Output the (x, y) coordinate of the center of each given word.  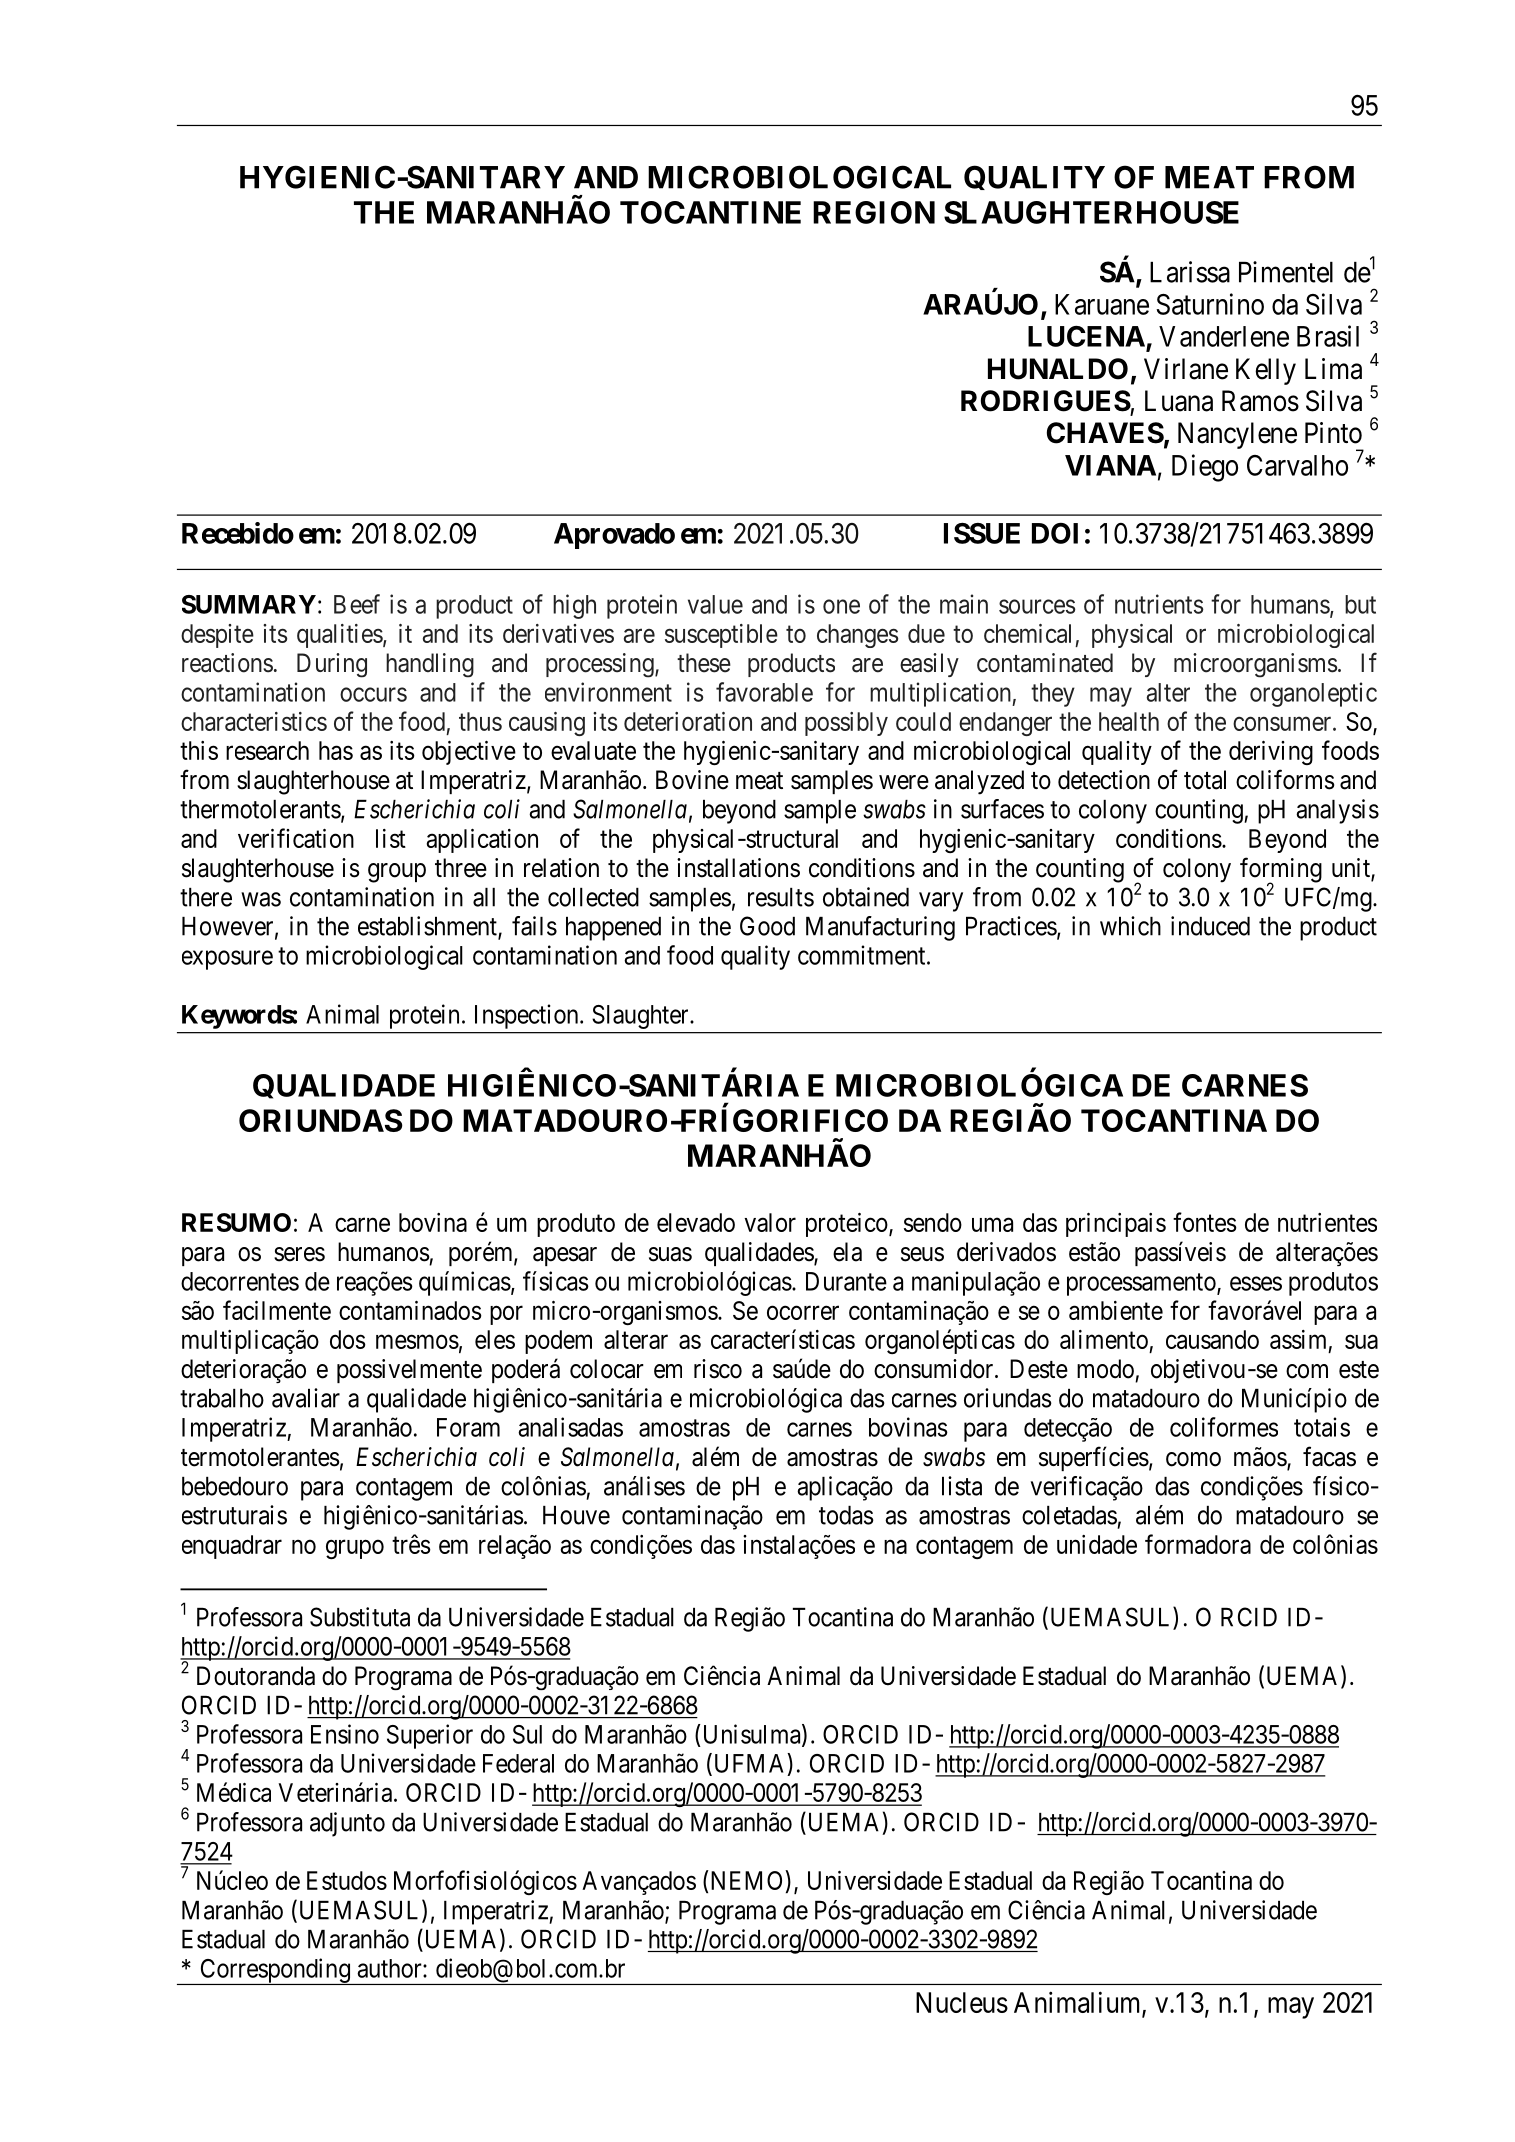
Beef (357, 604)
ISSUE (982, 533)
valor (770, 1222)
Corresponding (275, 1971)
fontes (1205, 1222)
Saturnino (1210, 304)
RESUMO (236, 1222)
